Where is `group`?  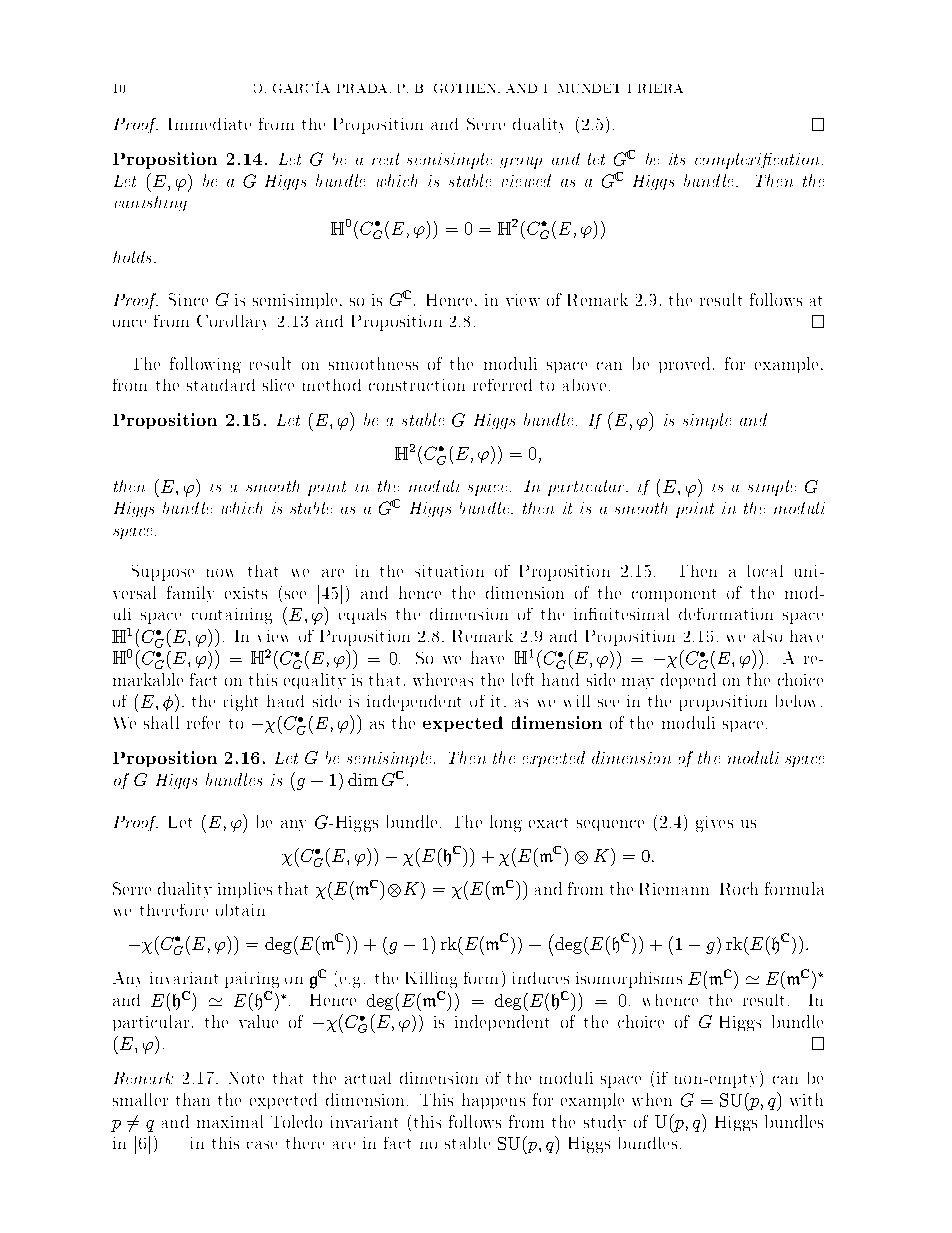
group is located at coordinates (521, 163).
